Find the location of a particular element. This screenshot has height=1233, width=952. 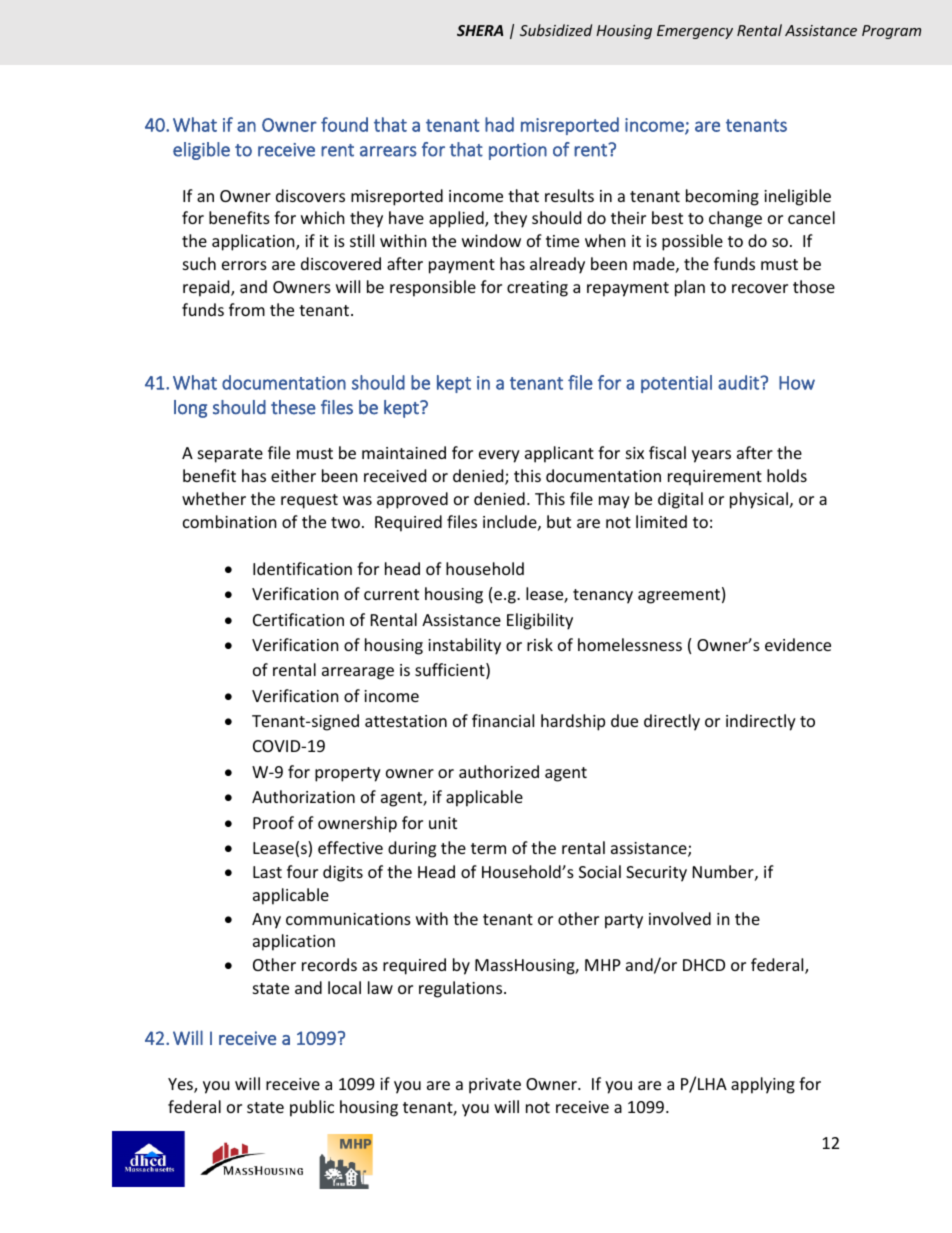

applying is located at coordinates (763, 1085).
